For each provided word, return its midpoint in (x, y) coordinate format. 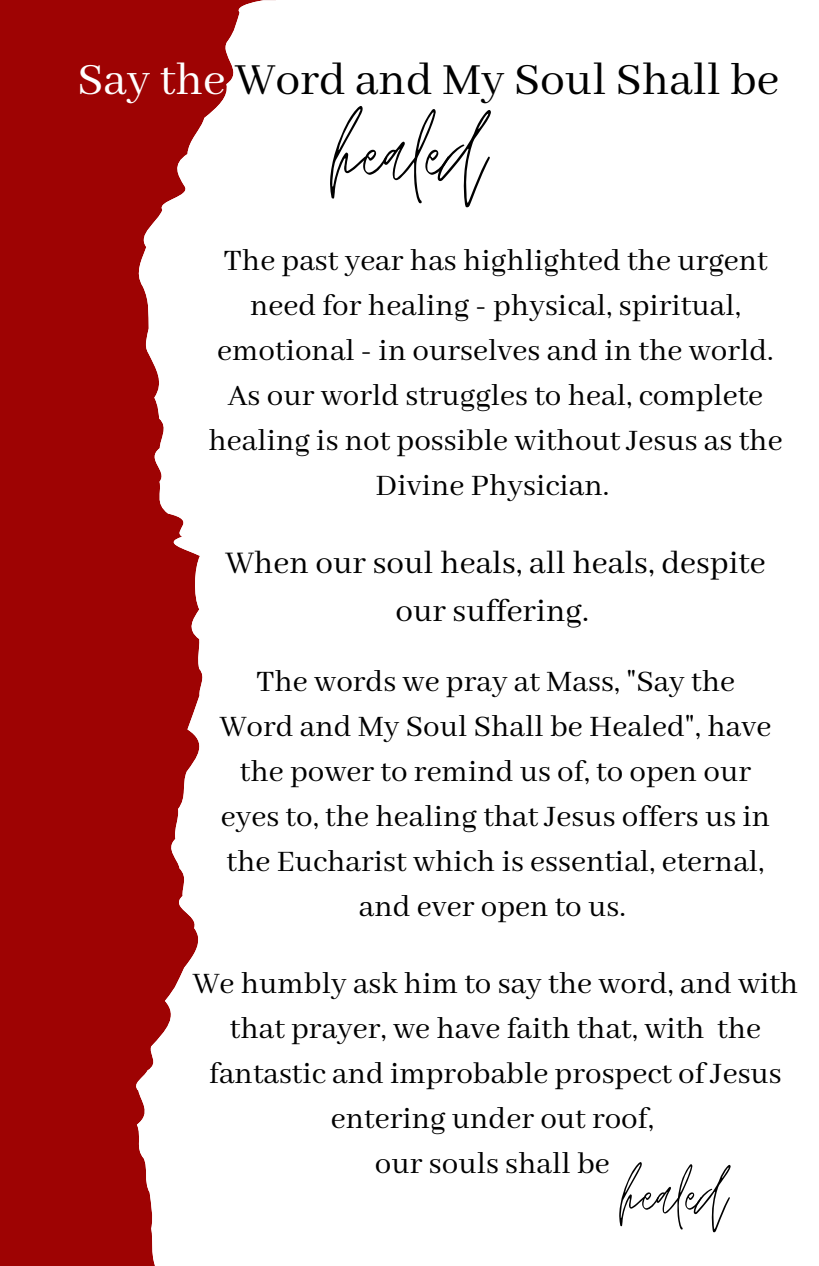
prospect (613, 1077)
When (266, 562)
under (493, 1118)
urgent (723, 264)
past (310, 264)
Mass (580, 682)
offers (660, 816)
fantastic (268, 1073)
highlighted (542, 263)
